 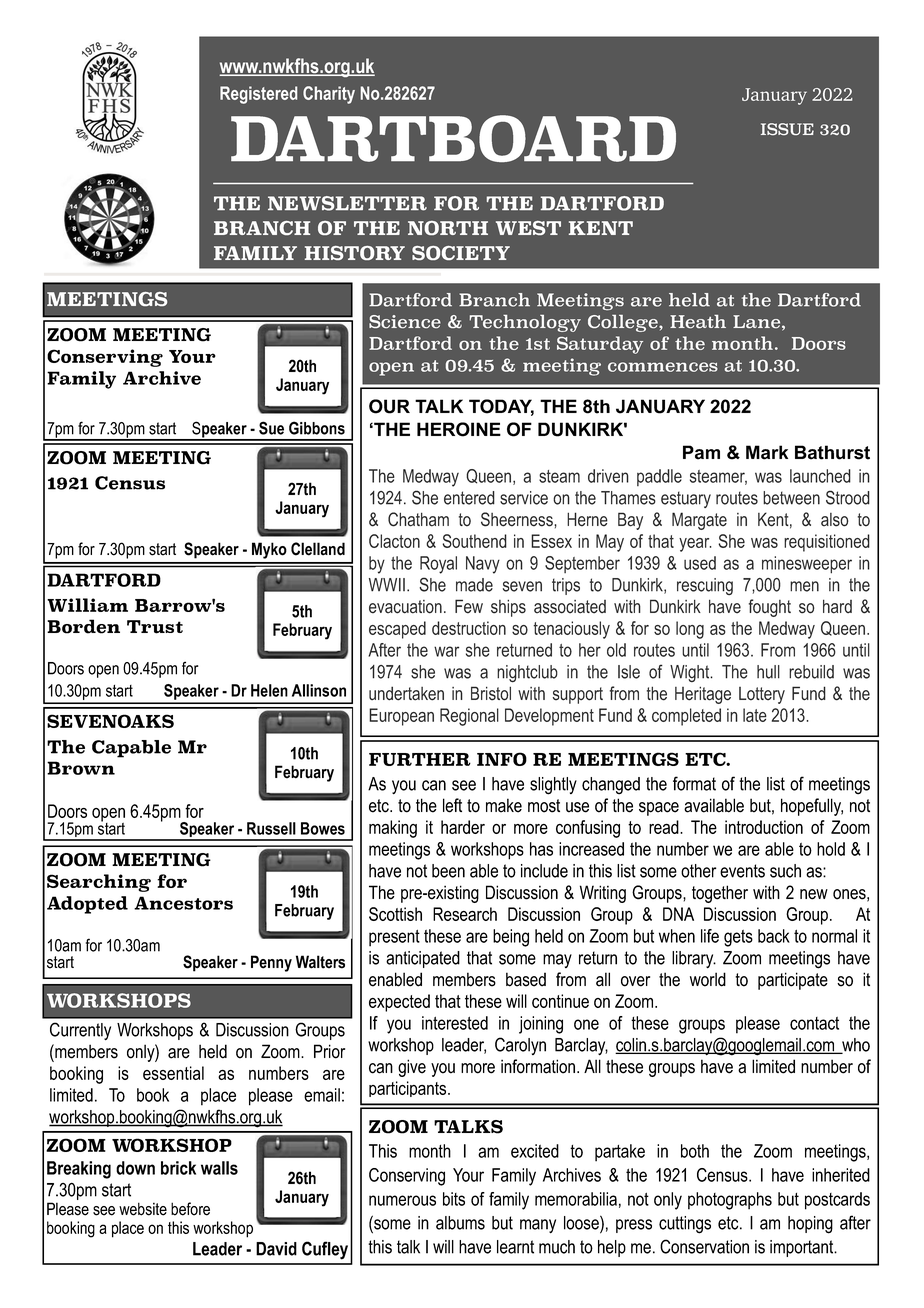 I want to click on Registered, so click(x=258, y=95).
